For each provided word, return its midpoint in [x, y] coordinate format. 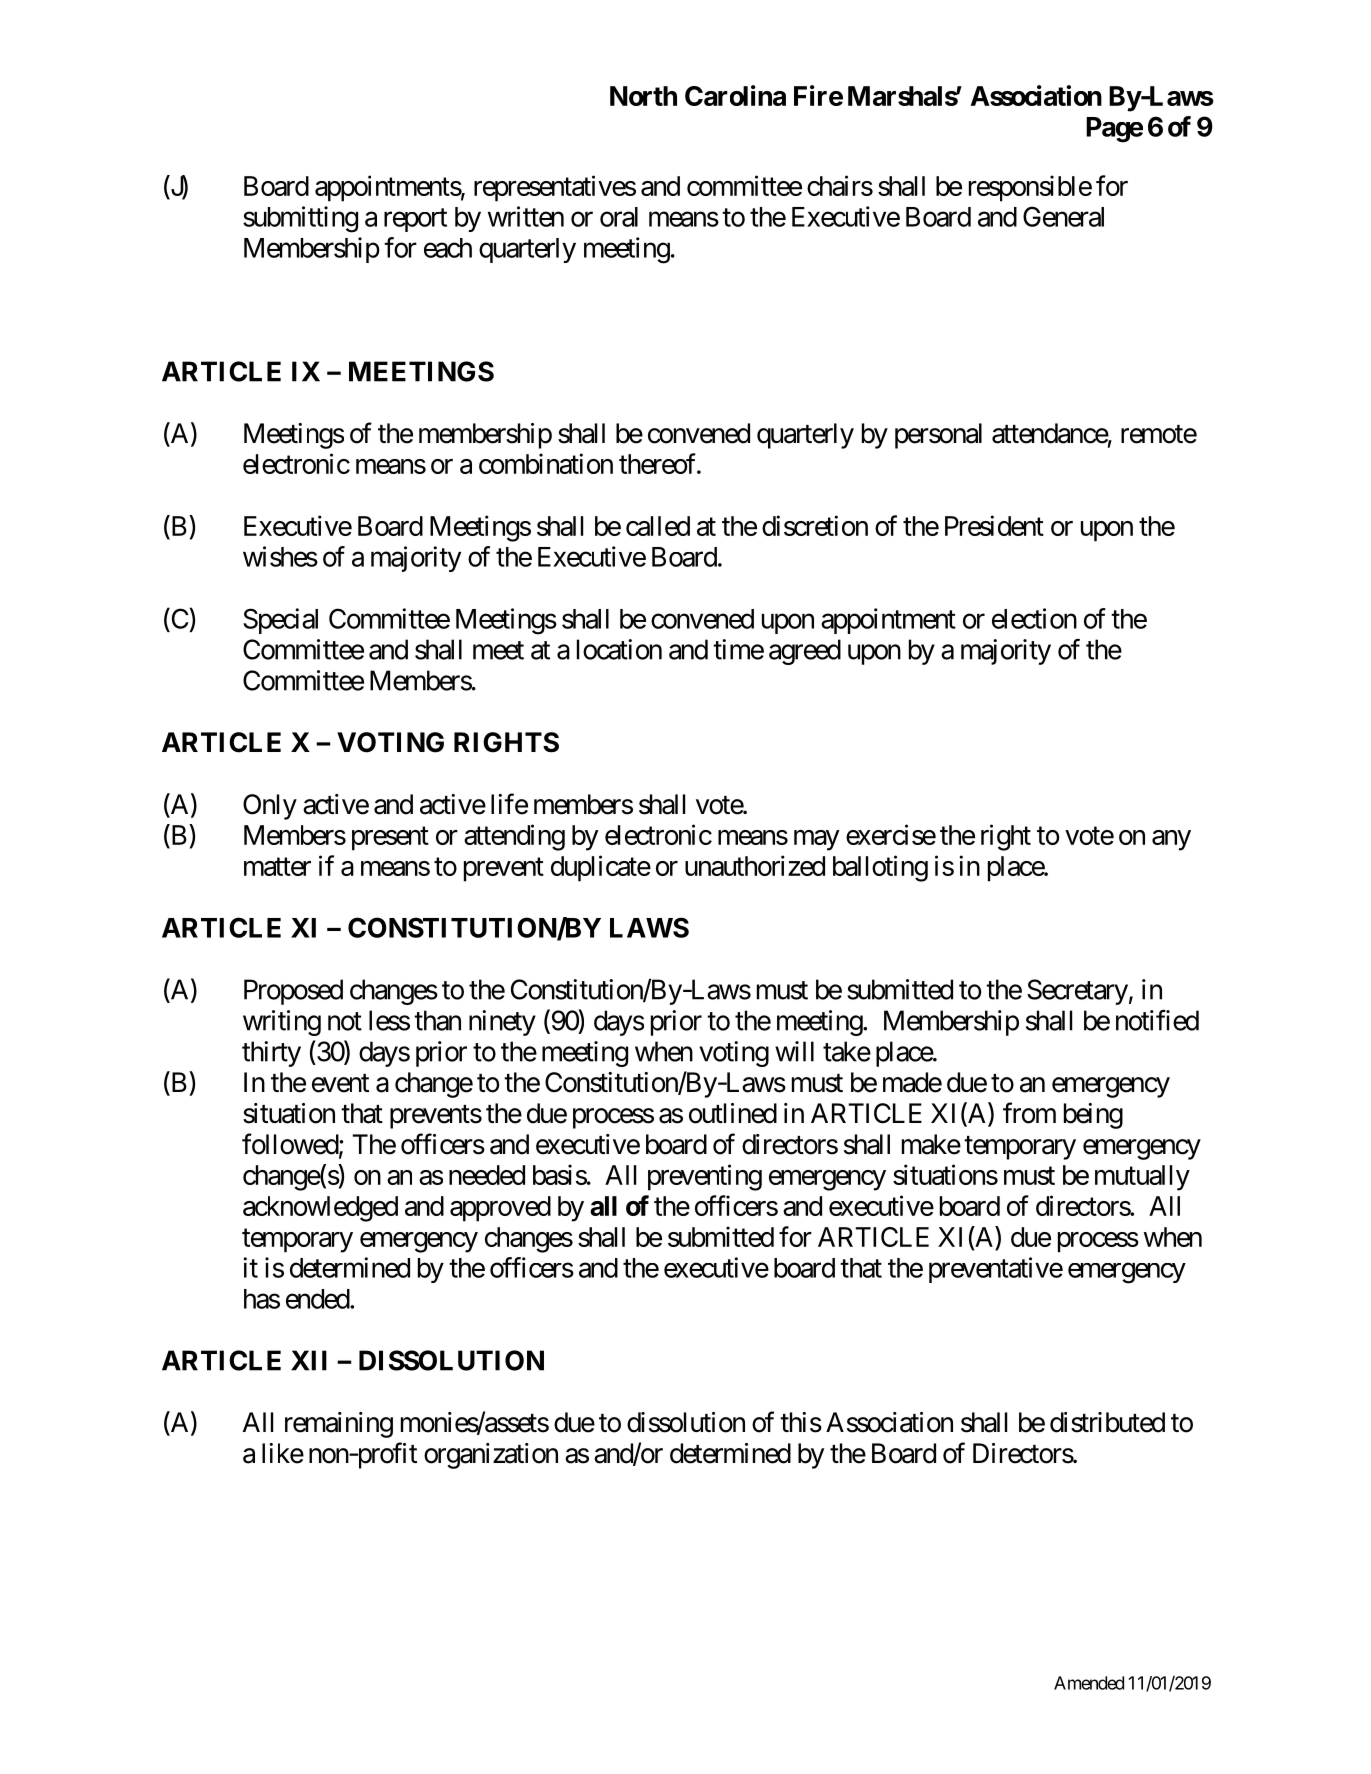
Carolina [735, 95]
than [437, 1020]
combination [546, 463]
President [994, 525]
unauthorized [755, 865]
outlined [733, 1113]
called [658, 526]
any [1171, 840]
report [415, 220]
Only [270, 807]
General [1063, 216]
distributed [1107, 1422]
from [1029, 1113]
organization [491, 1456]
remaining [339, 1425]
